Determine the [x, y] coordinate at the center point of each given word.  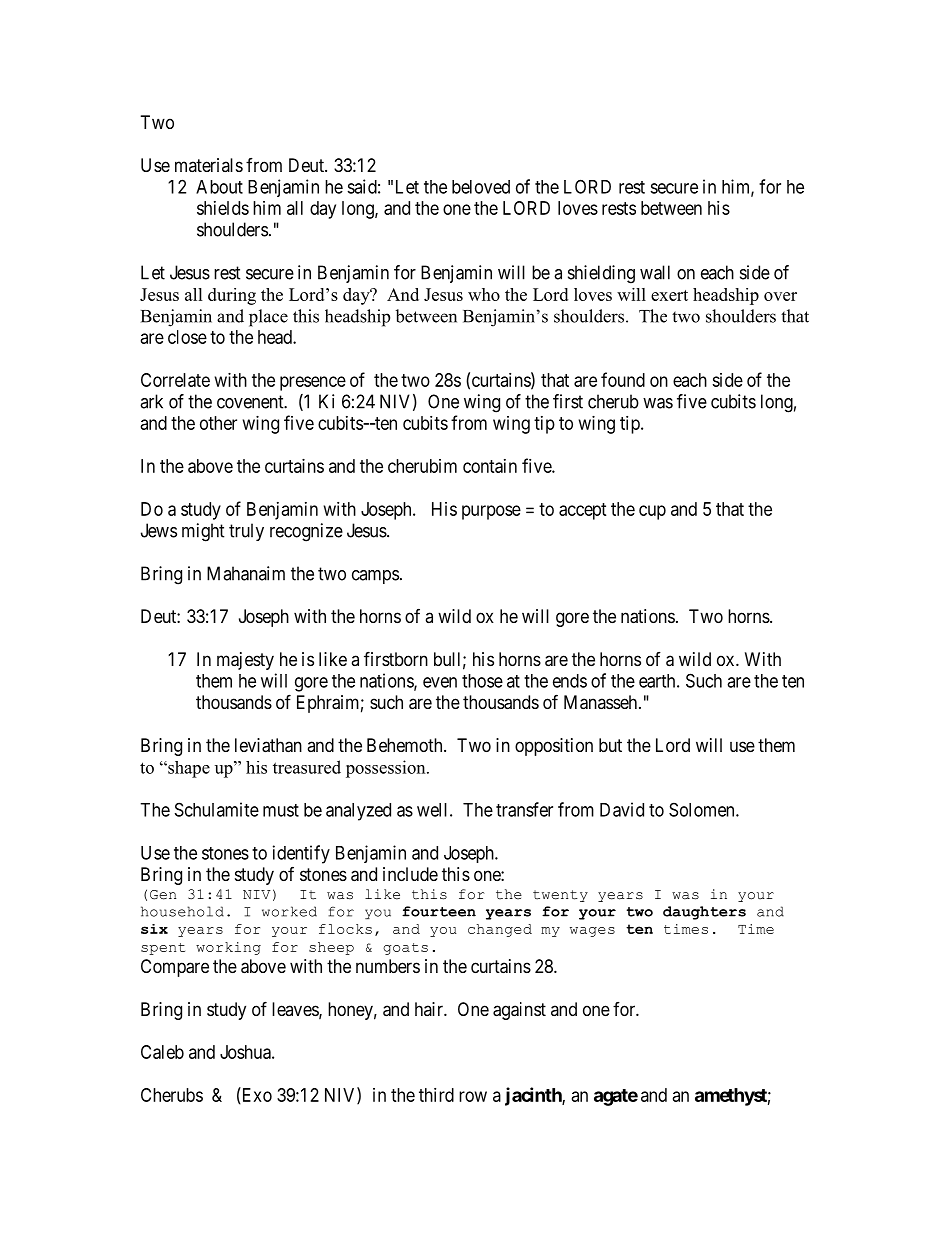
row [473, 1096]
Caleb [162, 1052]
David [622, 809]
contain [490, 466]
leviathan [268, 745]
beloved [481, 187]
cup [652, 512]
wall [655, 272]
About [219, 187]
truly [246, 532]
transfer [524, 809]
